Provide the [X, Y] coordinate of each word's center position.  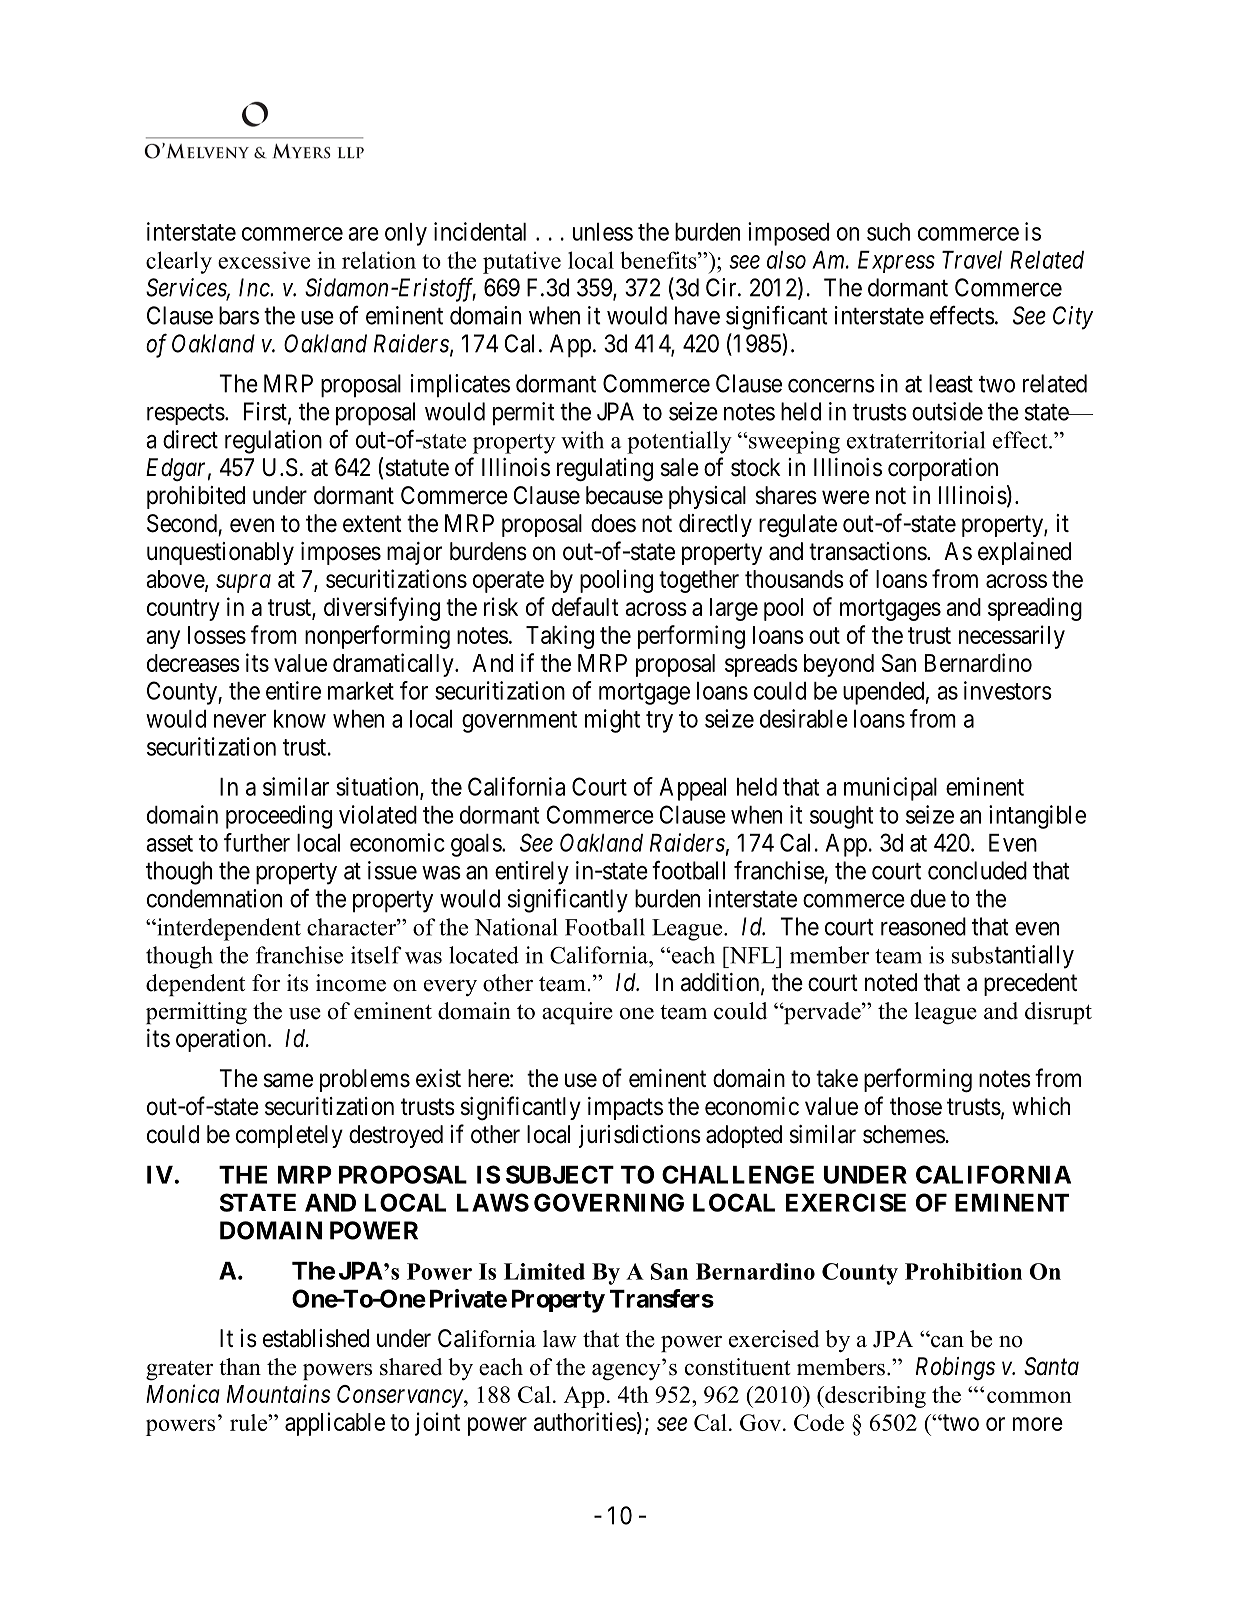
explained [1024, 553]
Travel [972, 260]
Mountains [278, 1393]
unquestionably [220, 553]
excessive [264, 260]
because [624, 495]
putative [522, 262]
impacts [625, 1108]
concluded [977, 870]
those [916, 1106]
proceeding [279, 817]
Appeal [693, 789]
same [288, 1080]
